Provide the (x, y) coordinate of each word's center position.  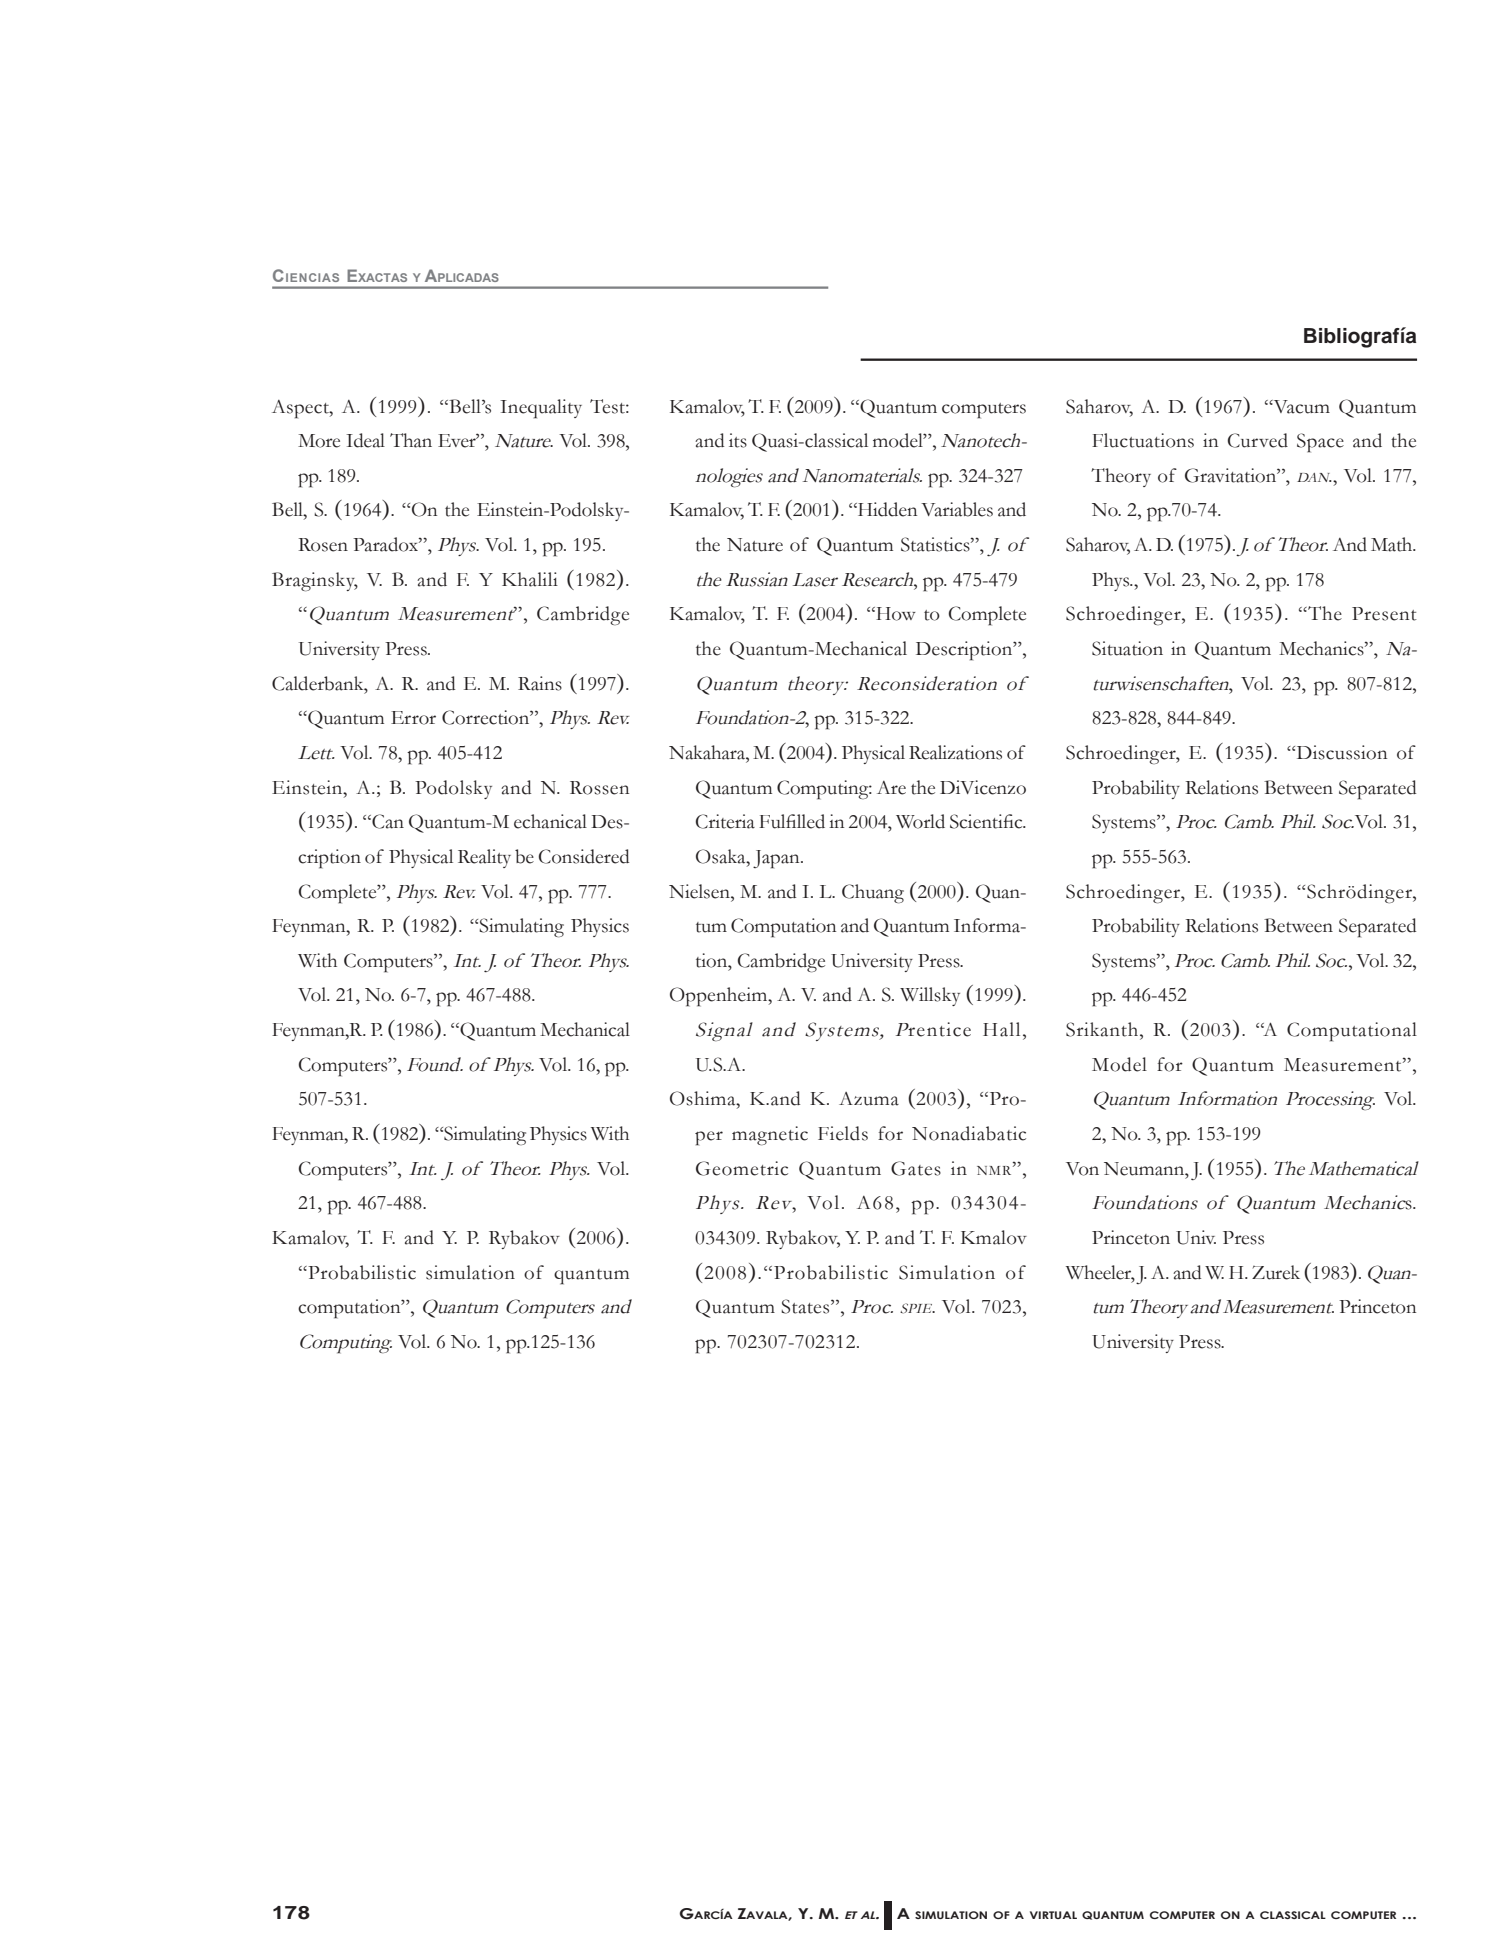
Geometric (742, 1168)
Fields (843, 1133)
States (806, 1306)
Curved (1258, 440)
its (738, 440)
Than (411, 440)
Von (1082, 1169)
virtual (1053, 1915)
